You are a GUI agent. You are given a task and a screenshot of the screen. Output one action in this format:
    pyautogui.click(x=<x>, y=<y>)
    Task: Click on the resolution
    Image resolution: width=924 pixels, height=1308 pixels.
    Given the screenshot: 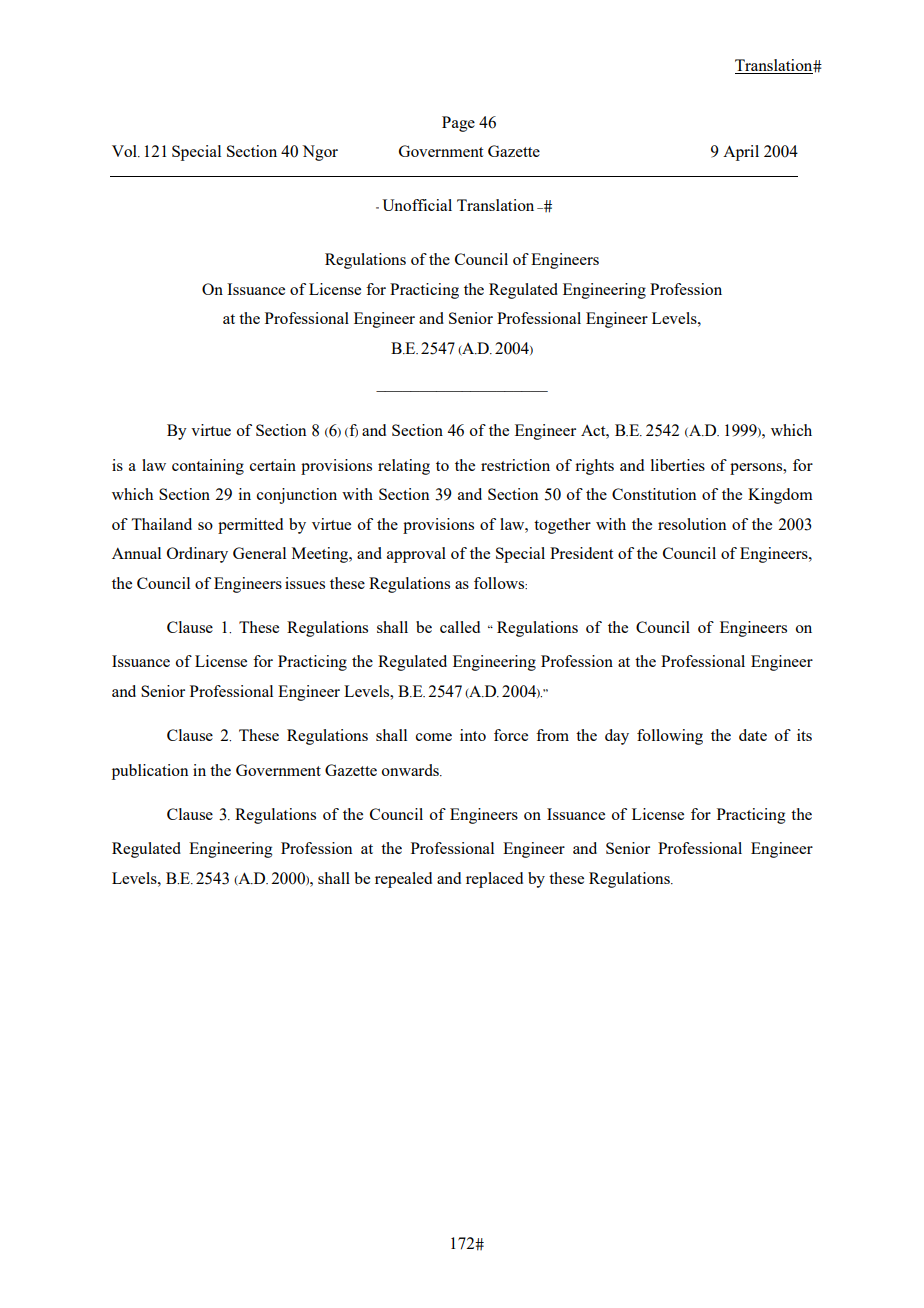 What is the action you would take?
    pyautogui.click(x=692, y=524)
